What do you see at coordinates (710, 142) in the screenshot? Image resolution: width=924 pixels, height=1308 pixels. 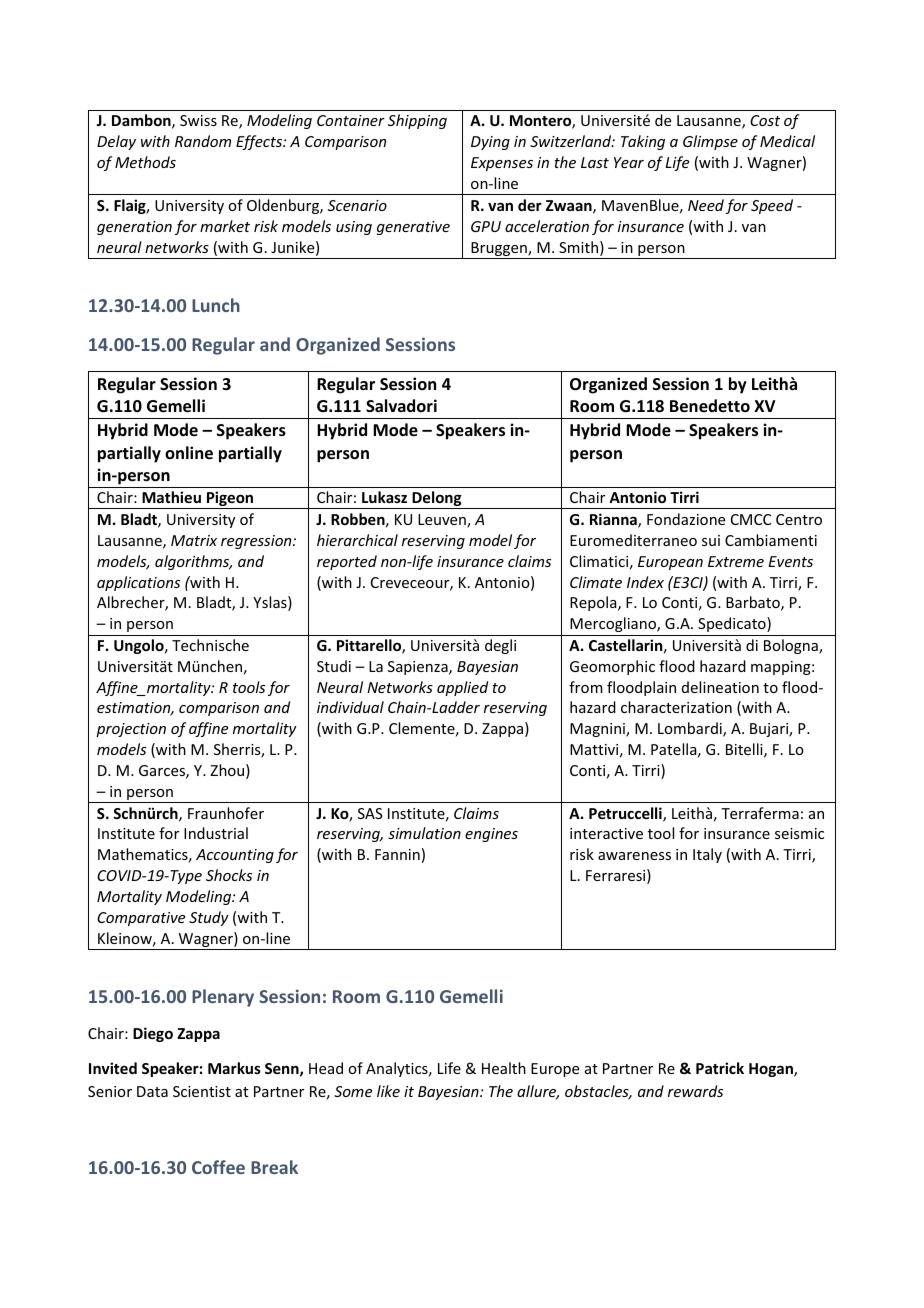 I see `Glimpse` at bounding box center [710, 142].
